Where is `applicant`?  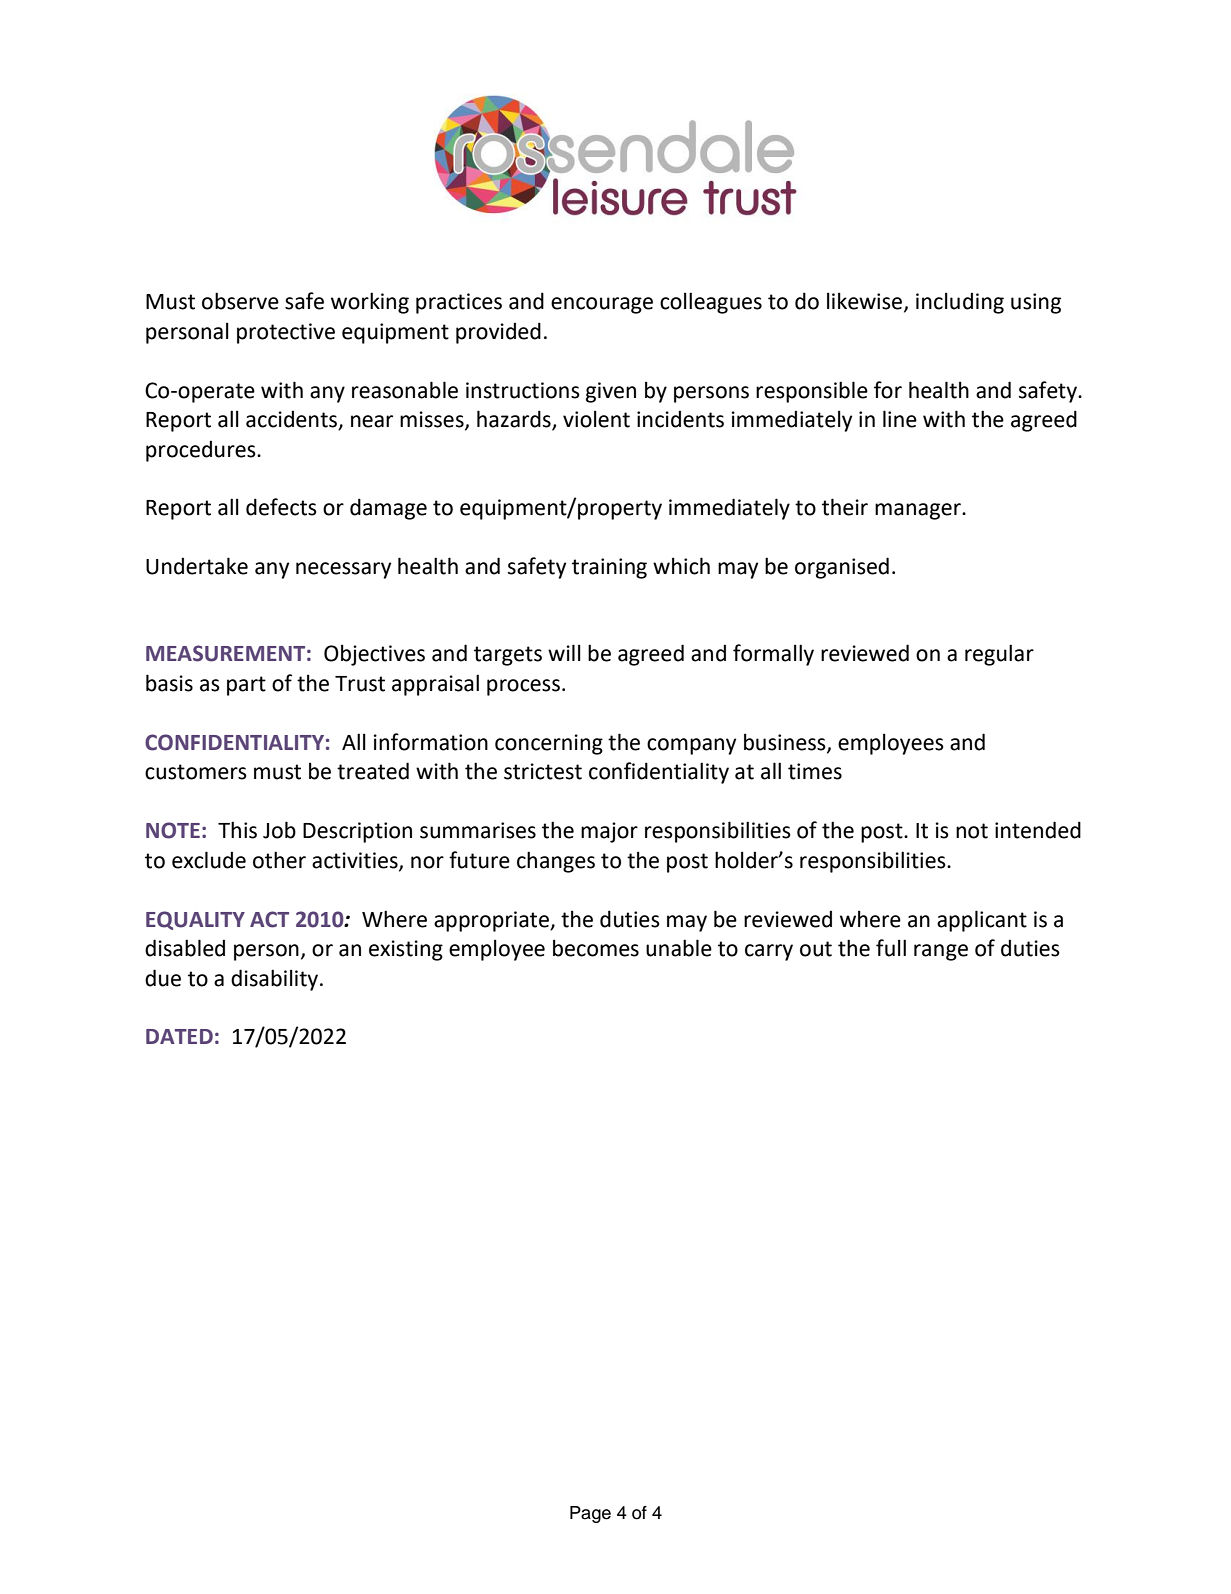 applicant is located at coordinates (982, 921).
